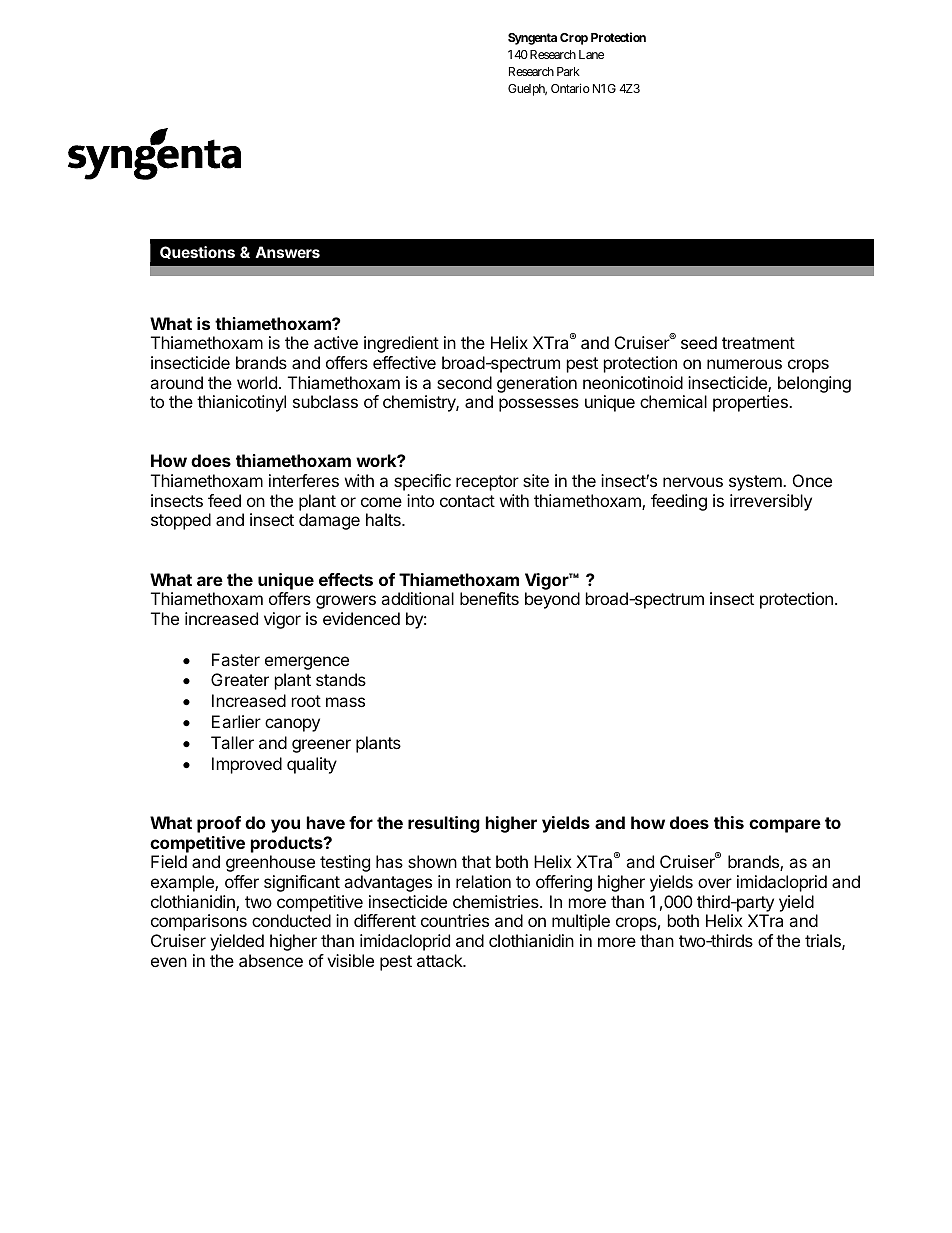 Image resolution: width=952 pixels, height=1233 pixels. Describe the element at coordinates (401, 344) in the document. I see `ingredient` at that location.
